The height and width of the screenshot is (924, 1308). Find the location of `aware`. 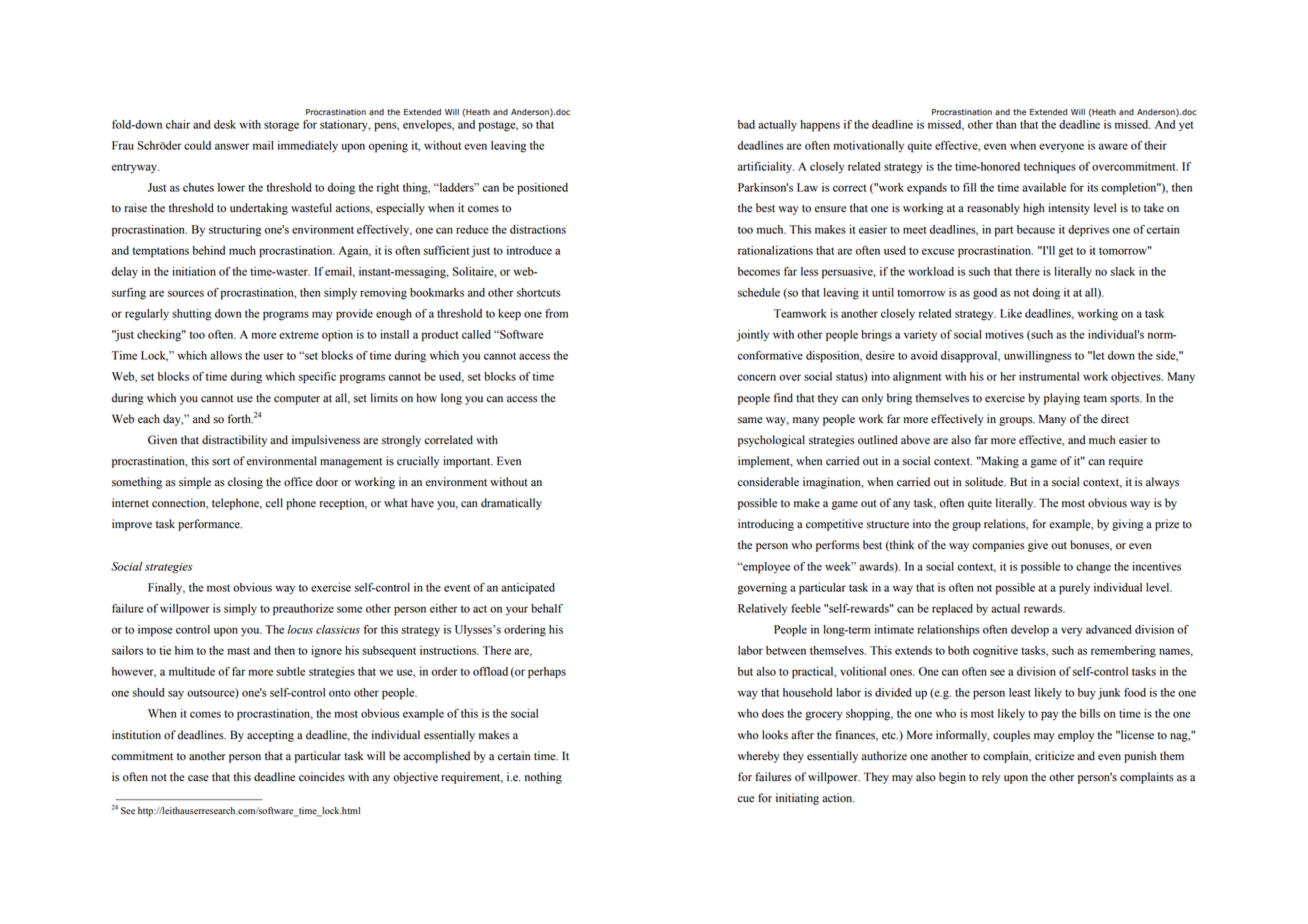

aware is located at coordinates (1113, 146).
